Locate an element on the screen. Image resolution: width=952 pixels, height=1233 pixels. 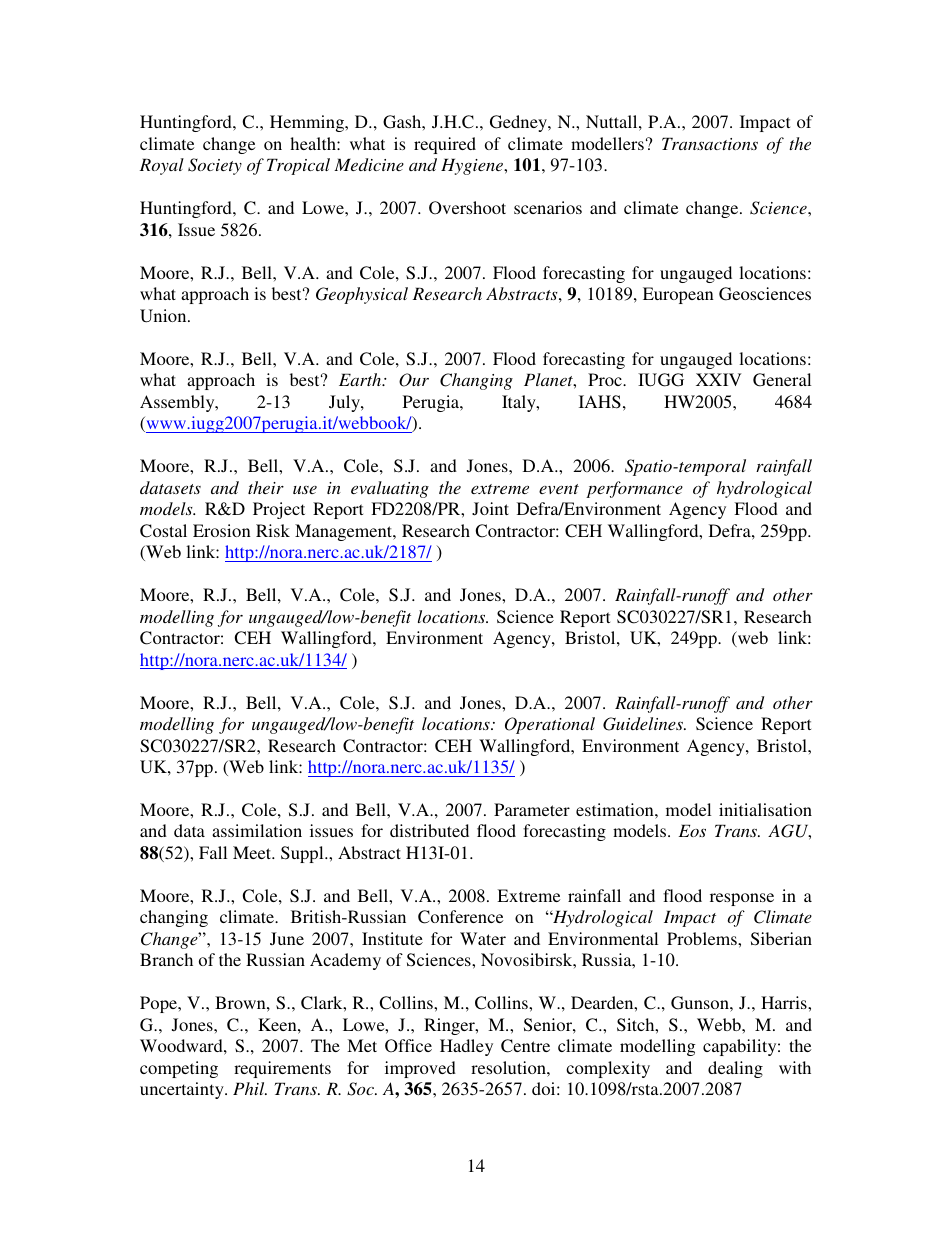
scenarios is located at coordinates (548, 207).
